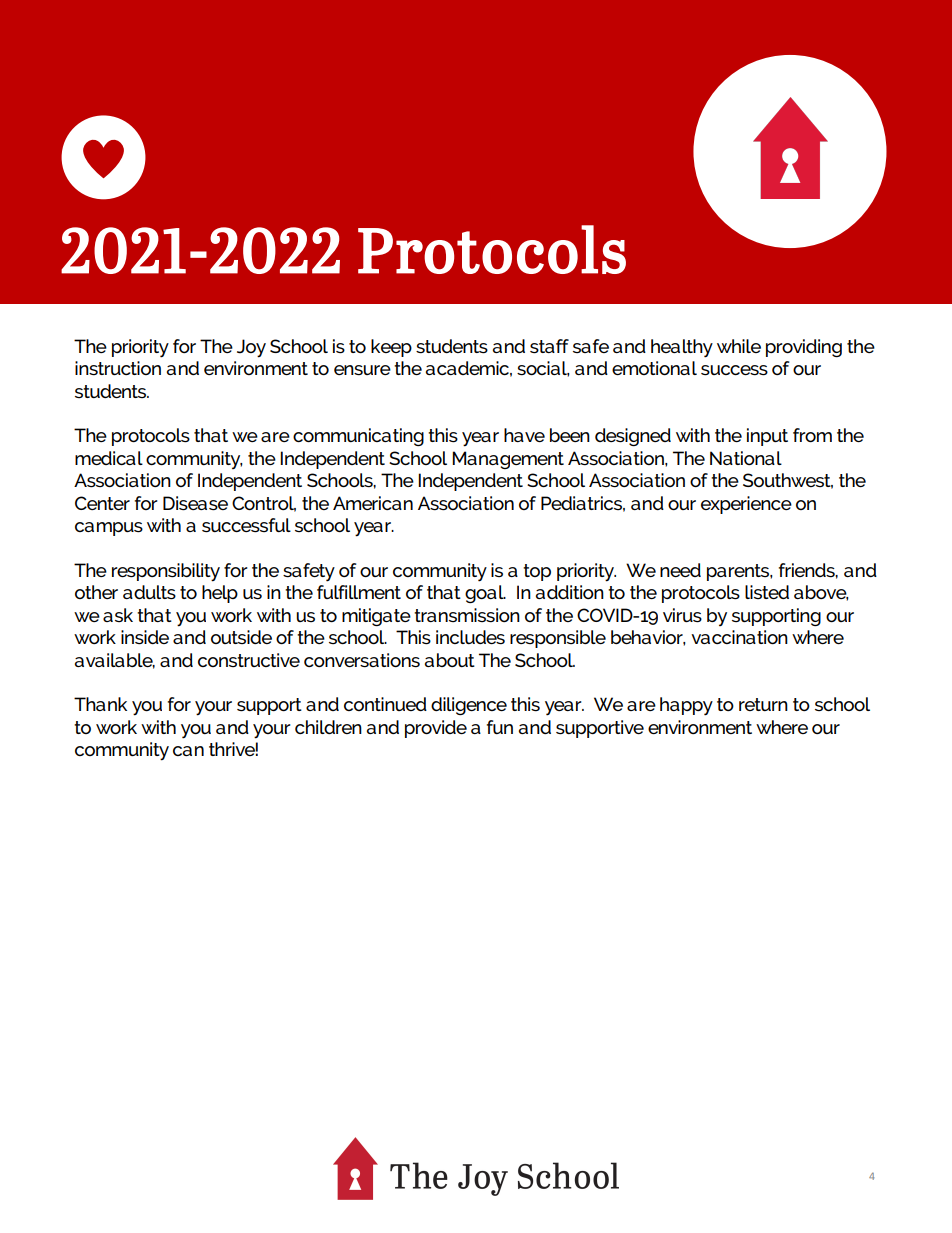 The height and width of the image is (1233, 952). What do you see at coordinates (195, 503) in the image?
I see `Disease` at bounding box center [195, 503].
